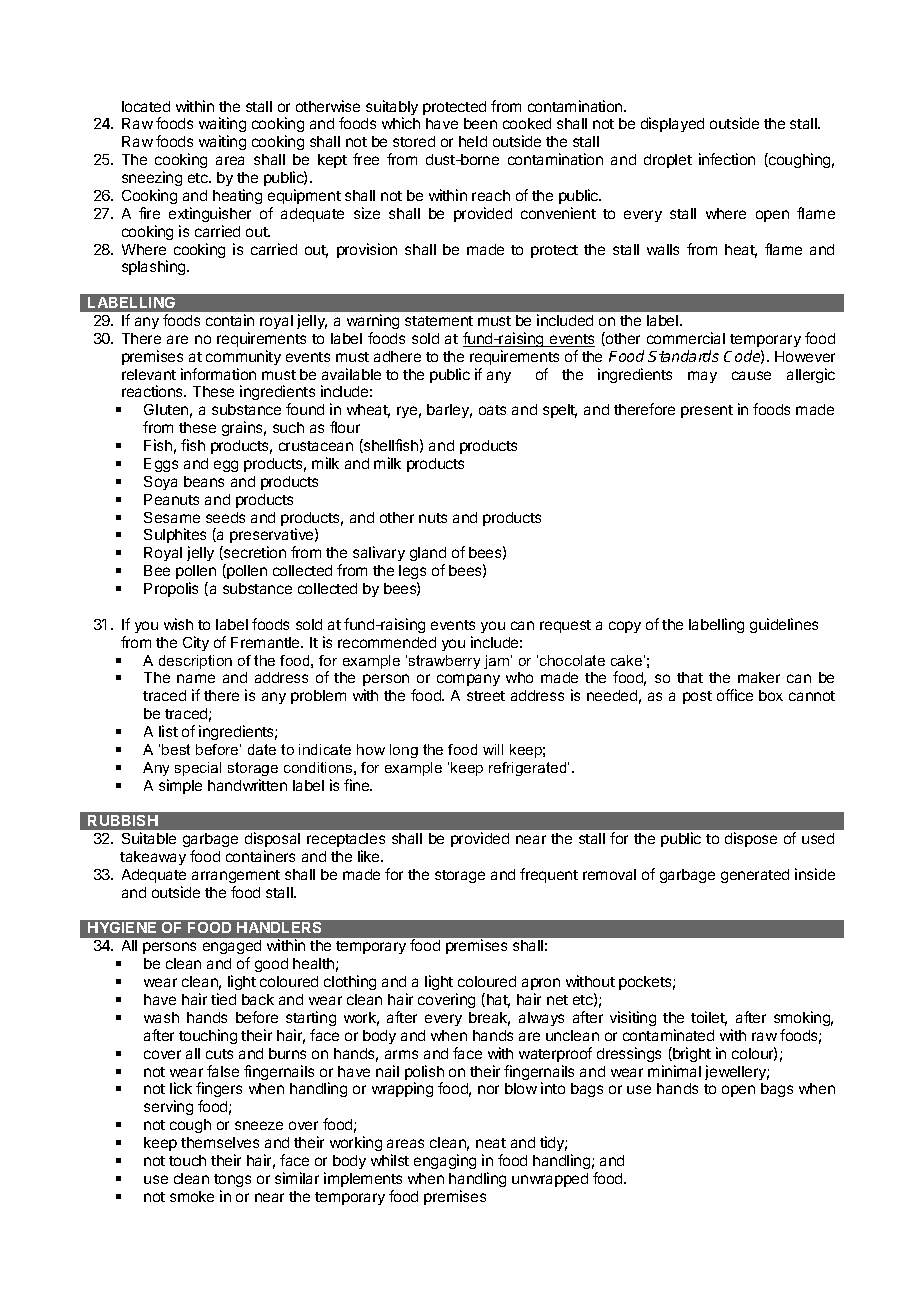 This screenshot has height=1308, width=924. I want to click on held, so click(473, 141).
